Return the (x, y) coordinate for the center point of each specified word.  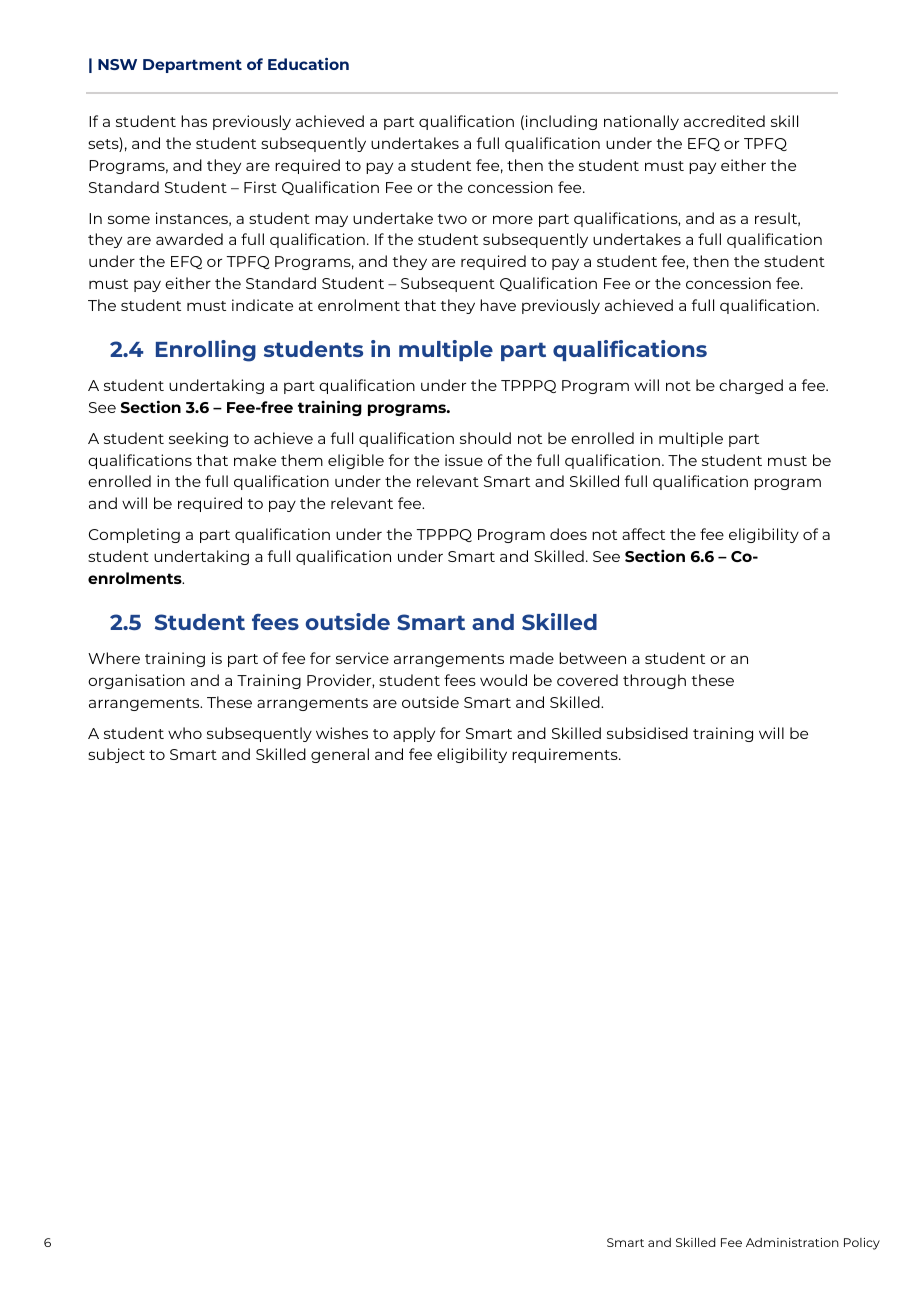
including (561, 122)
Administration (792, 1242)
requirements (566, 755)
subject (116, 755)
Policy (862, 1244)
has (194, 121)
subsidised (647, 733)
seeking (198, 439)
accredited (724, 121)
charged (751, 386)
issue (464, 460)
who (185, 733)
